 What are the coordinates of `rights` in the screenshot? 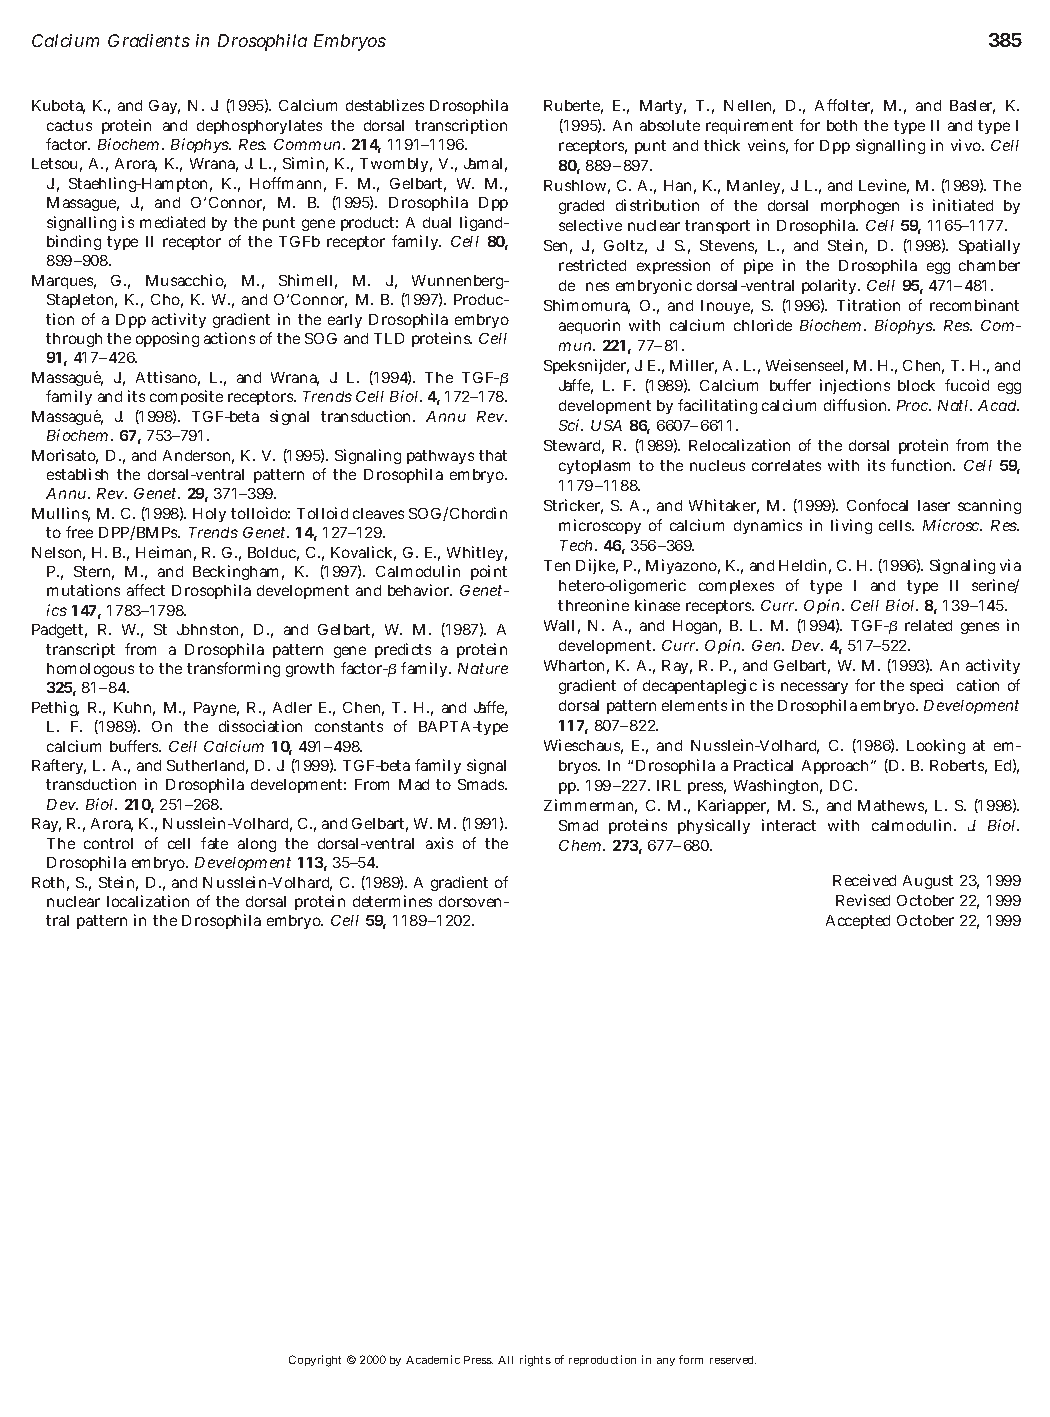 It's located at (535, 1361).
